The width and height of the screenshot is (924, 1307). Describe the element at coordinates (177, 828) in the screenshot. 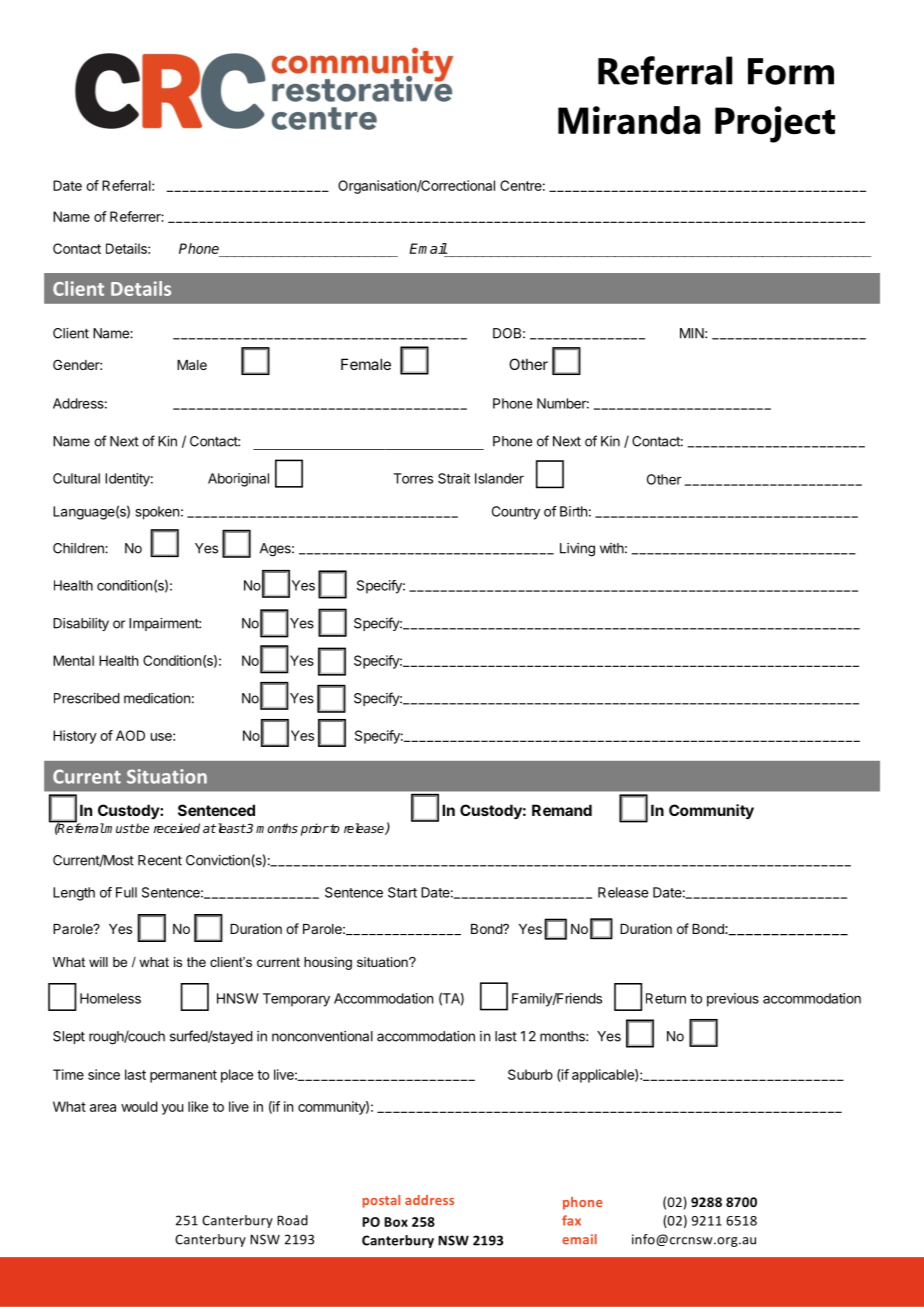

I see `received` at that location.
